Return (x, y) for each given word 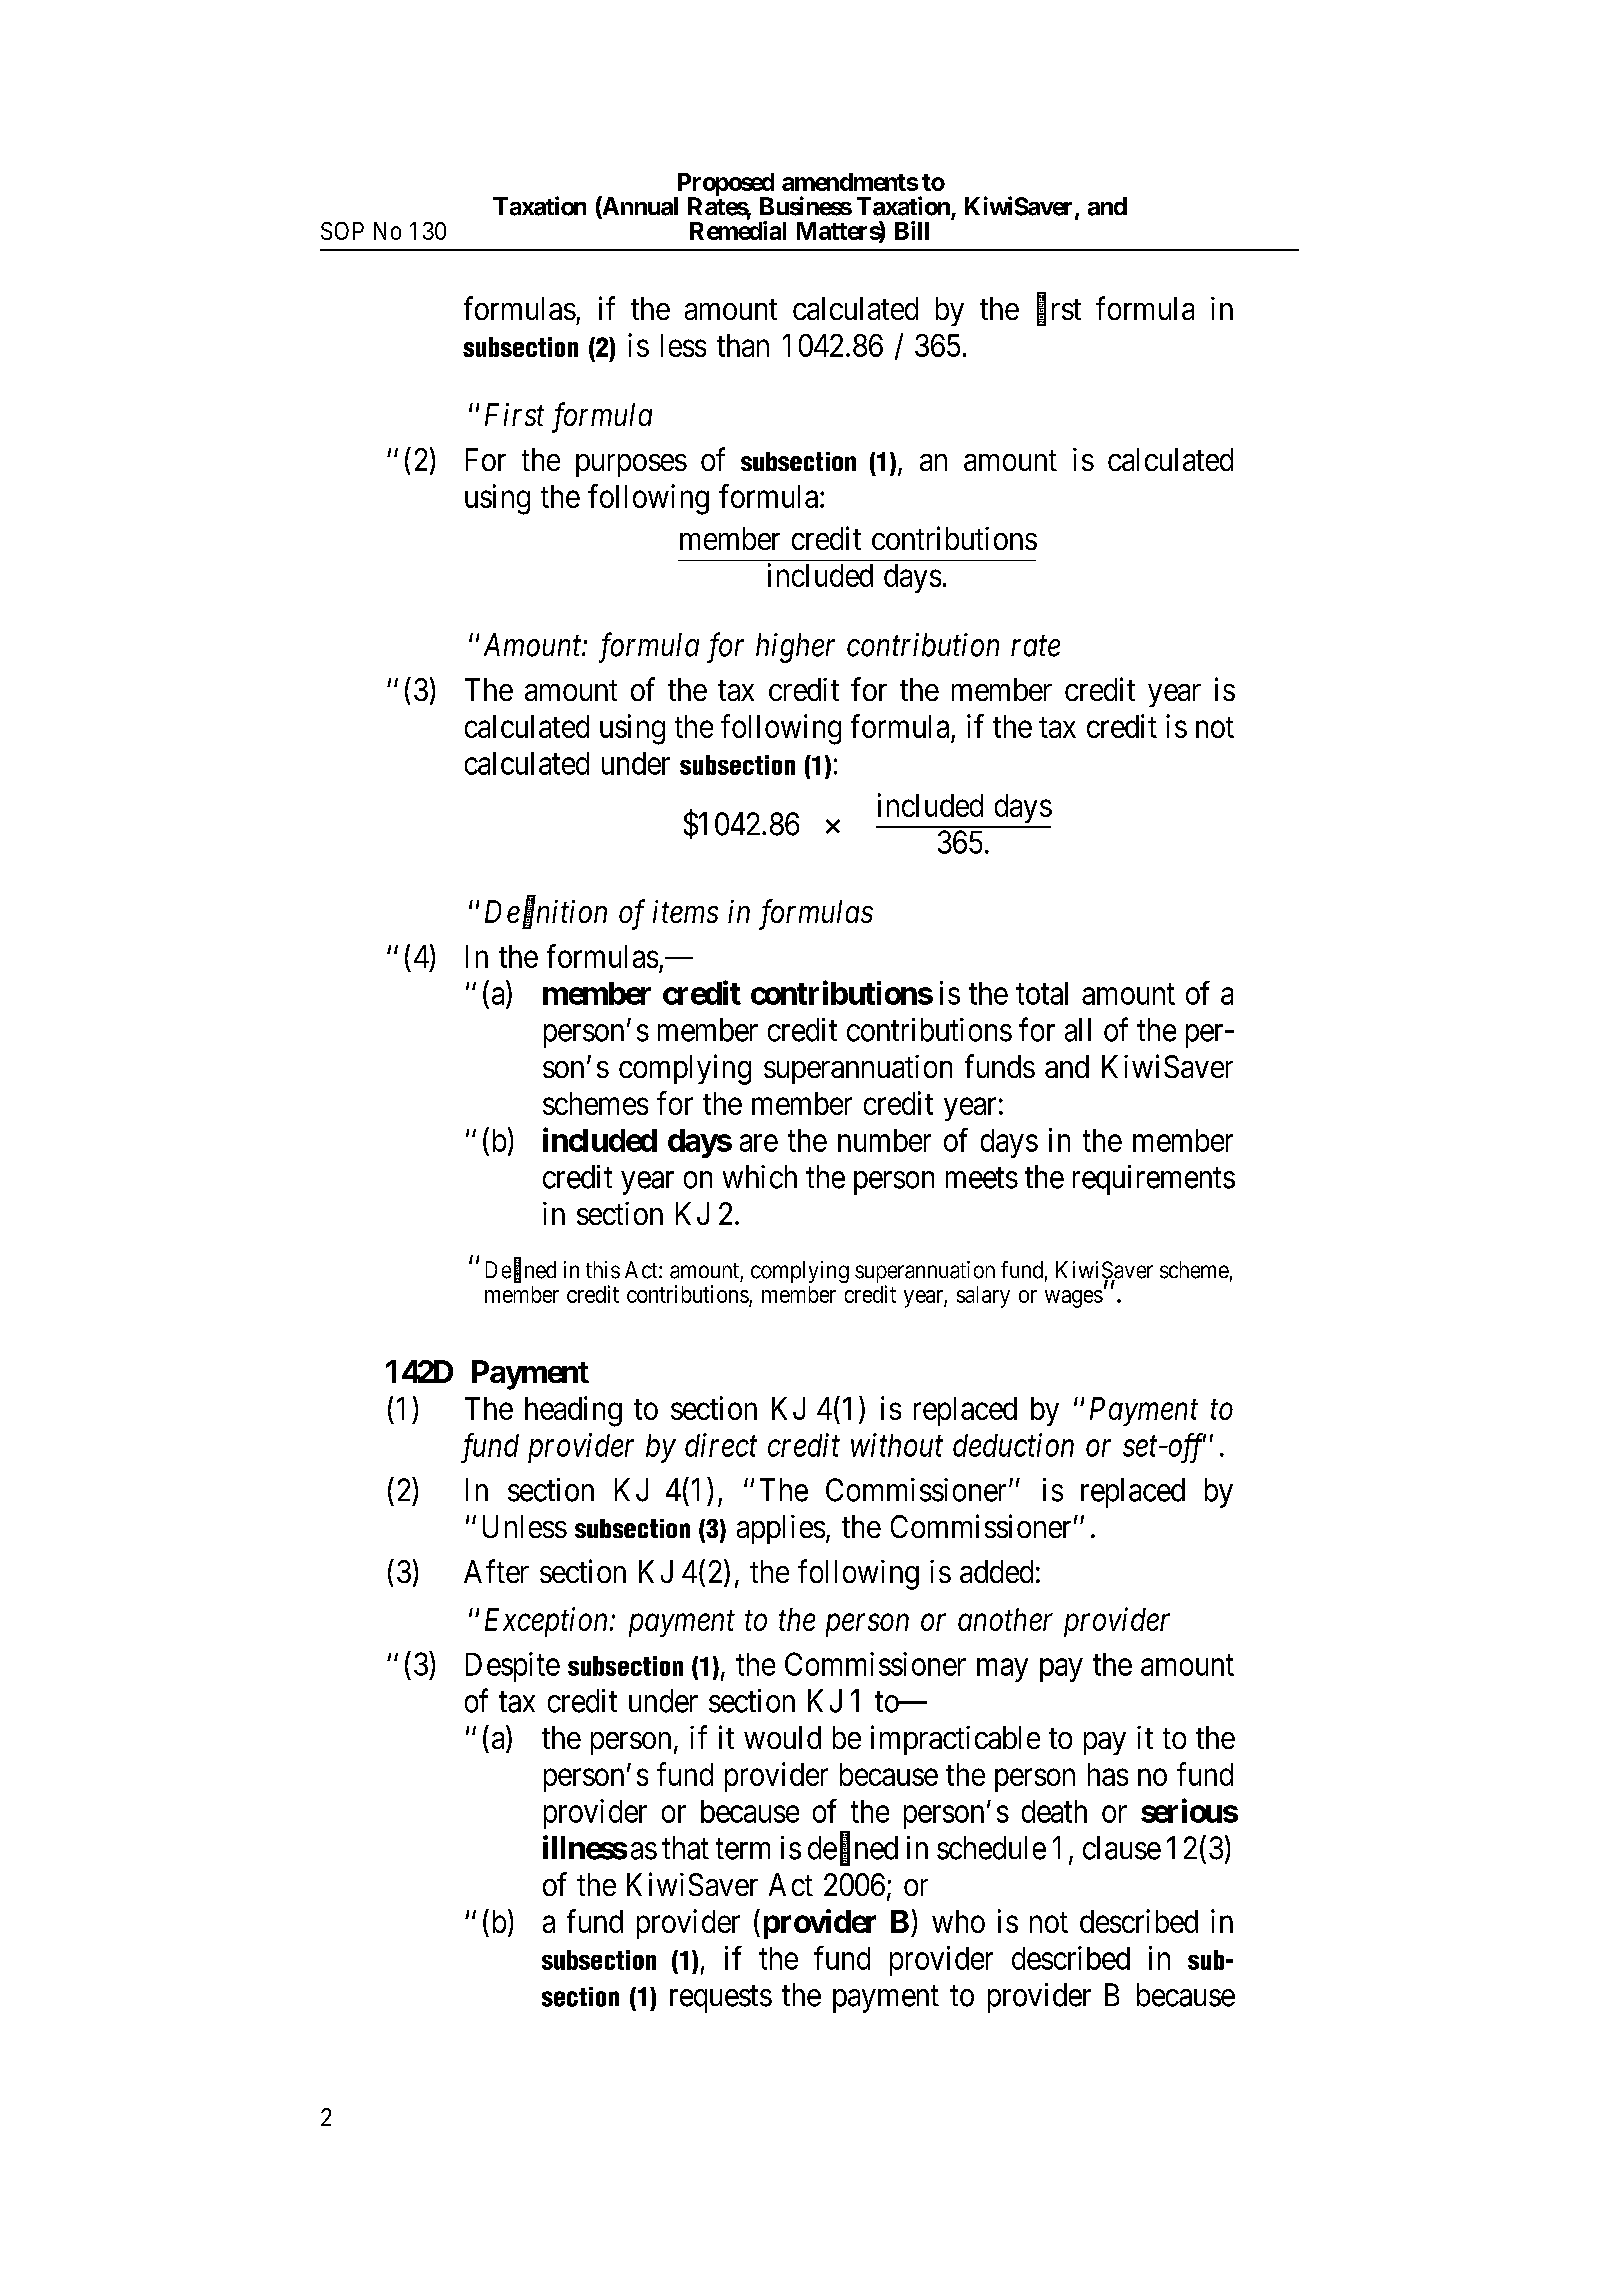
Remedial (738, 230)
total (1042, 993)
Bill (912, 230)
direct (721, 1445)
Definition (546, 914)
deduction (1013, 1445)
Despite (513, 1667)
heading (573, 1411)
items (685, 911)
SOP (342, 231)
